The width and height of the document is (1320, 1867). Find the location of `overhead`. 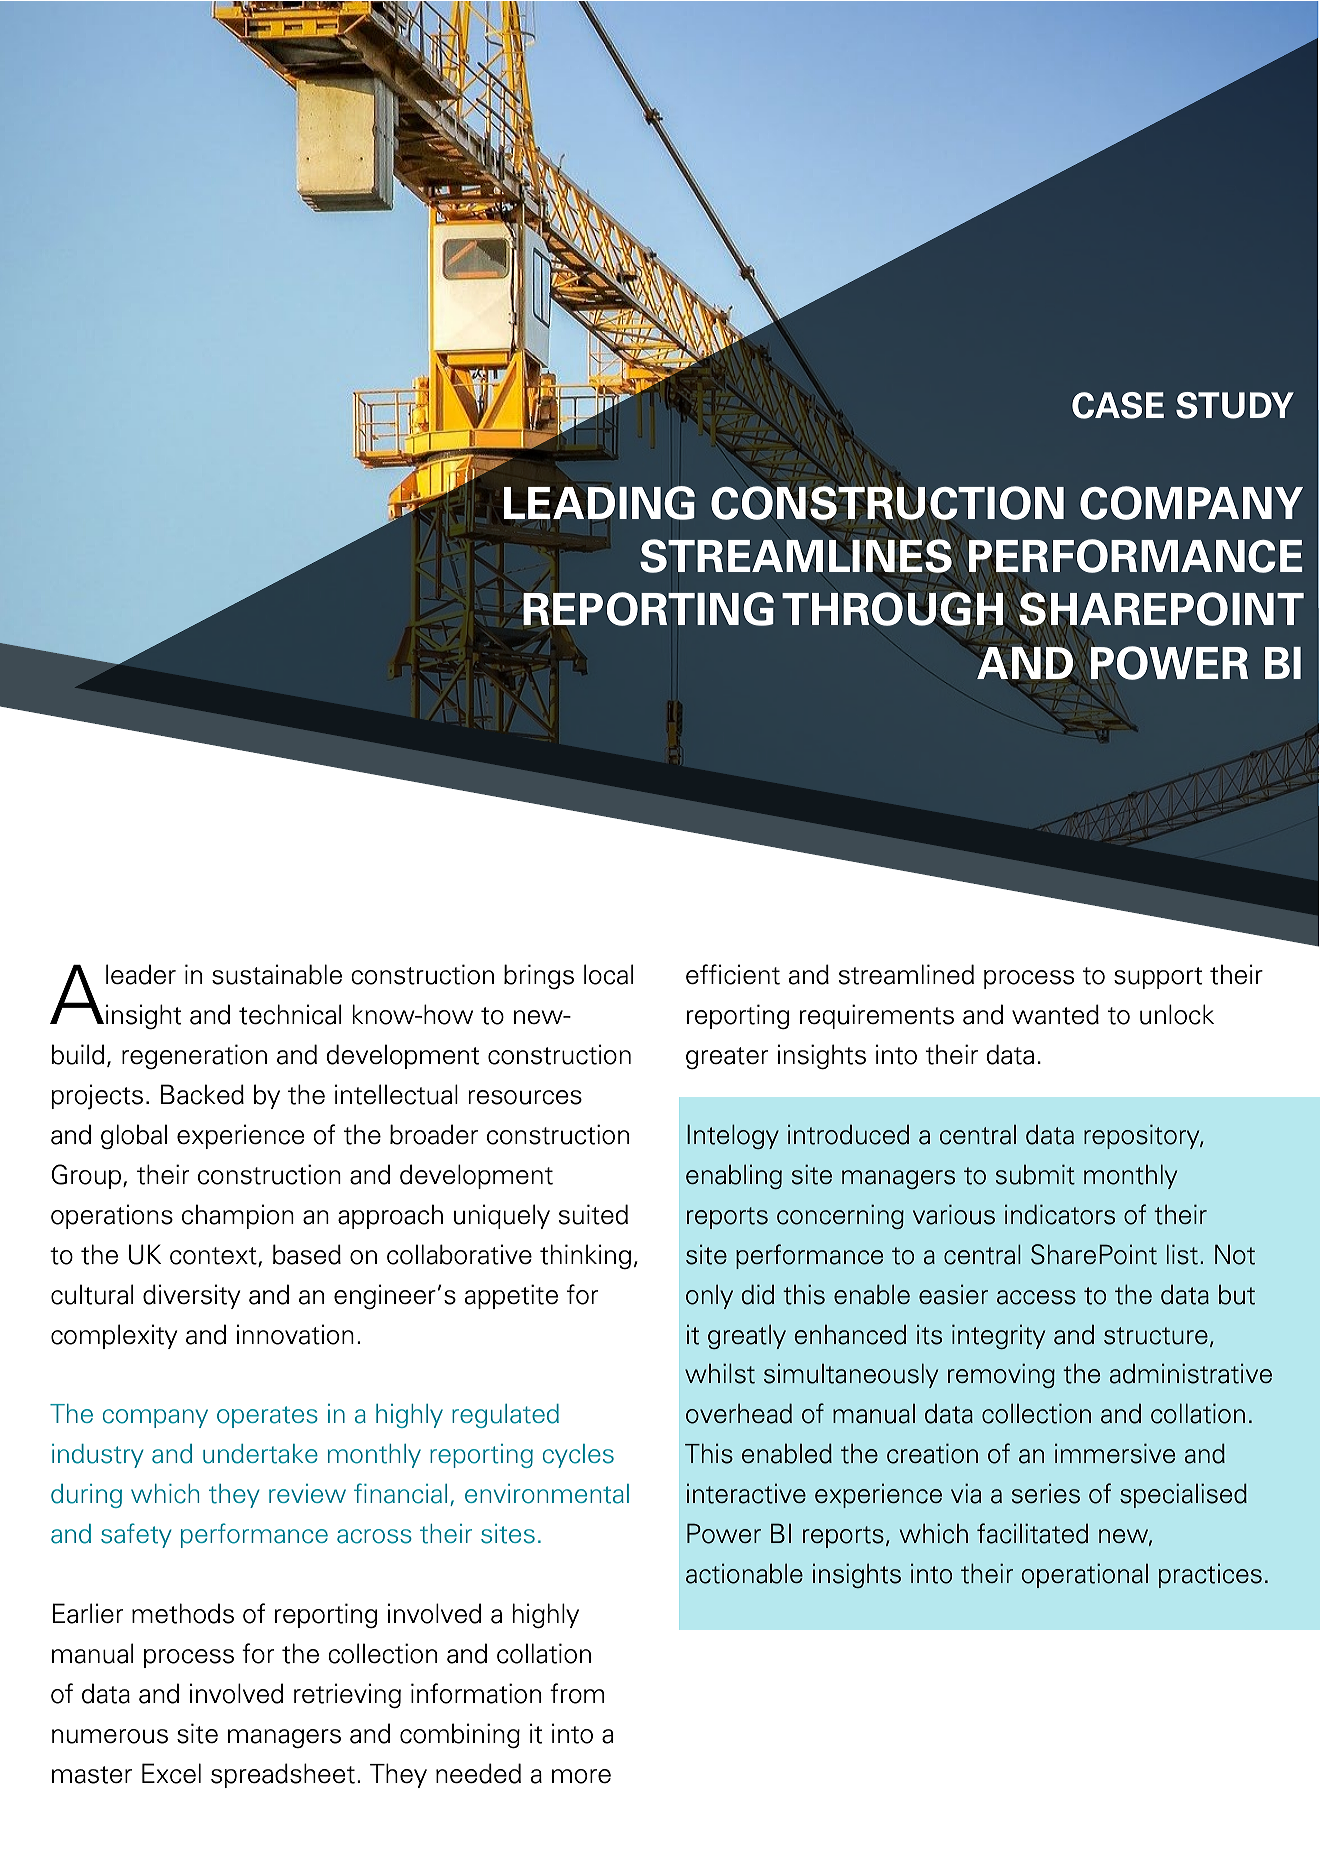

overhead is located at coordinates (739, 1413).
